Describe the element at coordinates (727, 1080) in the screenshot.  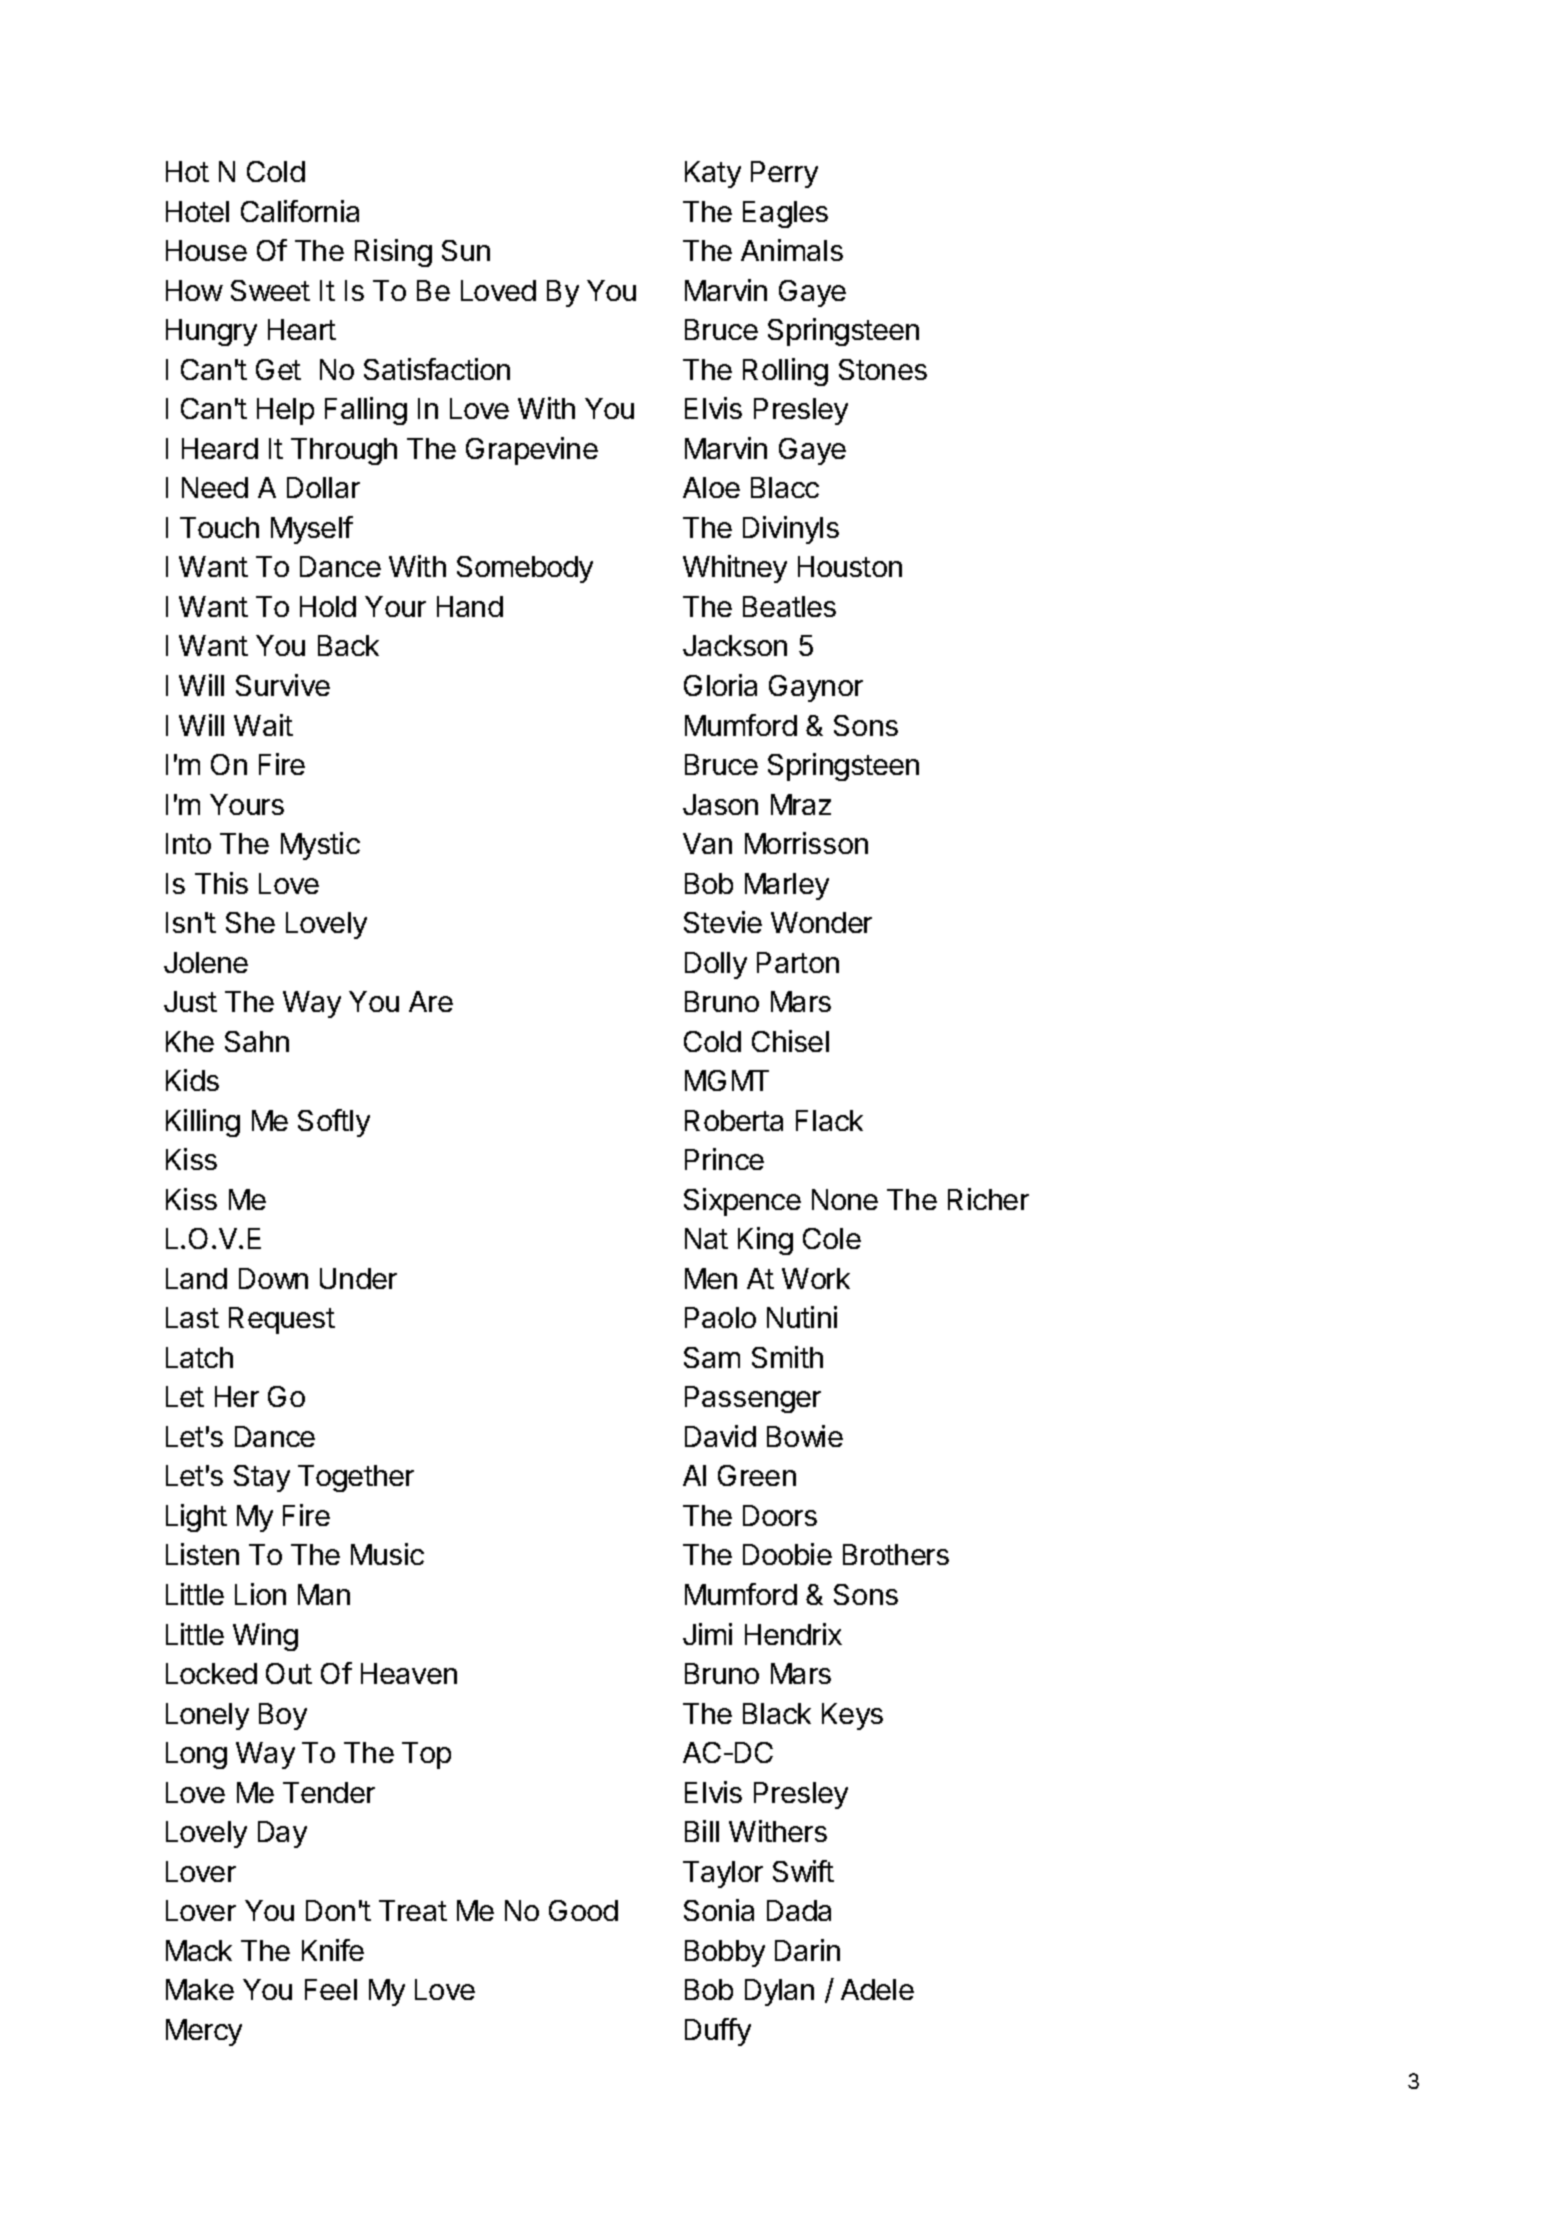
I see `MGMT` at that location.
